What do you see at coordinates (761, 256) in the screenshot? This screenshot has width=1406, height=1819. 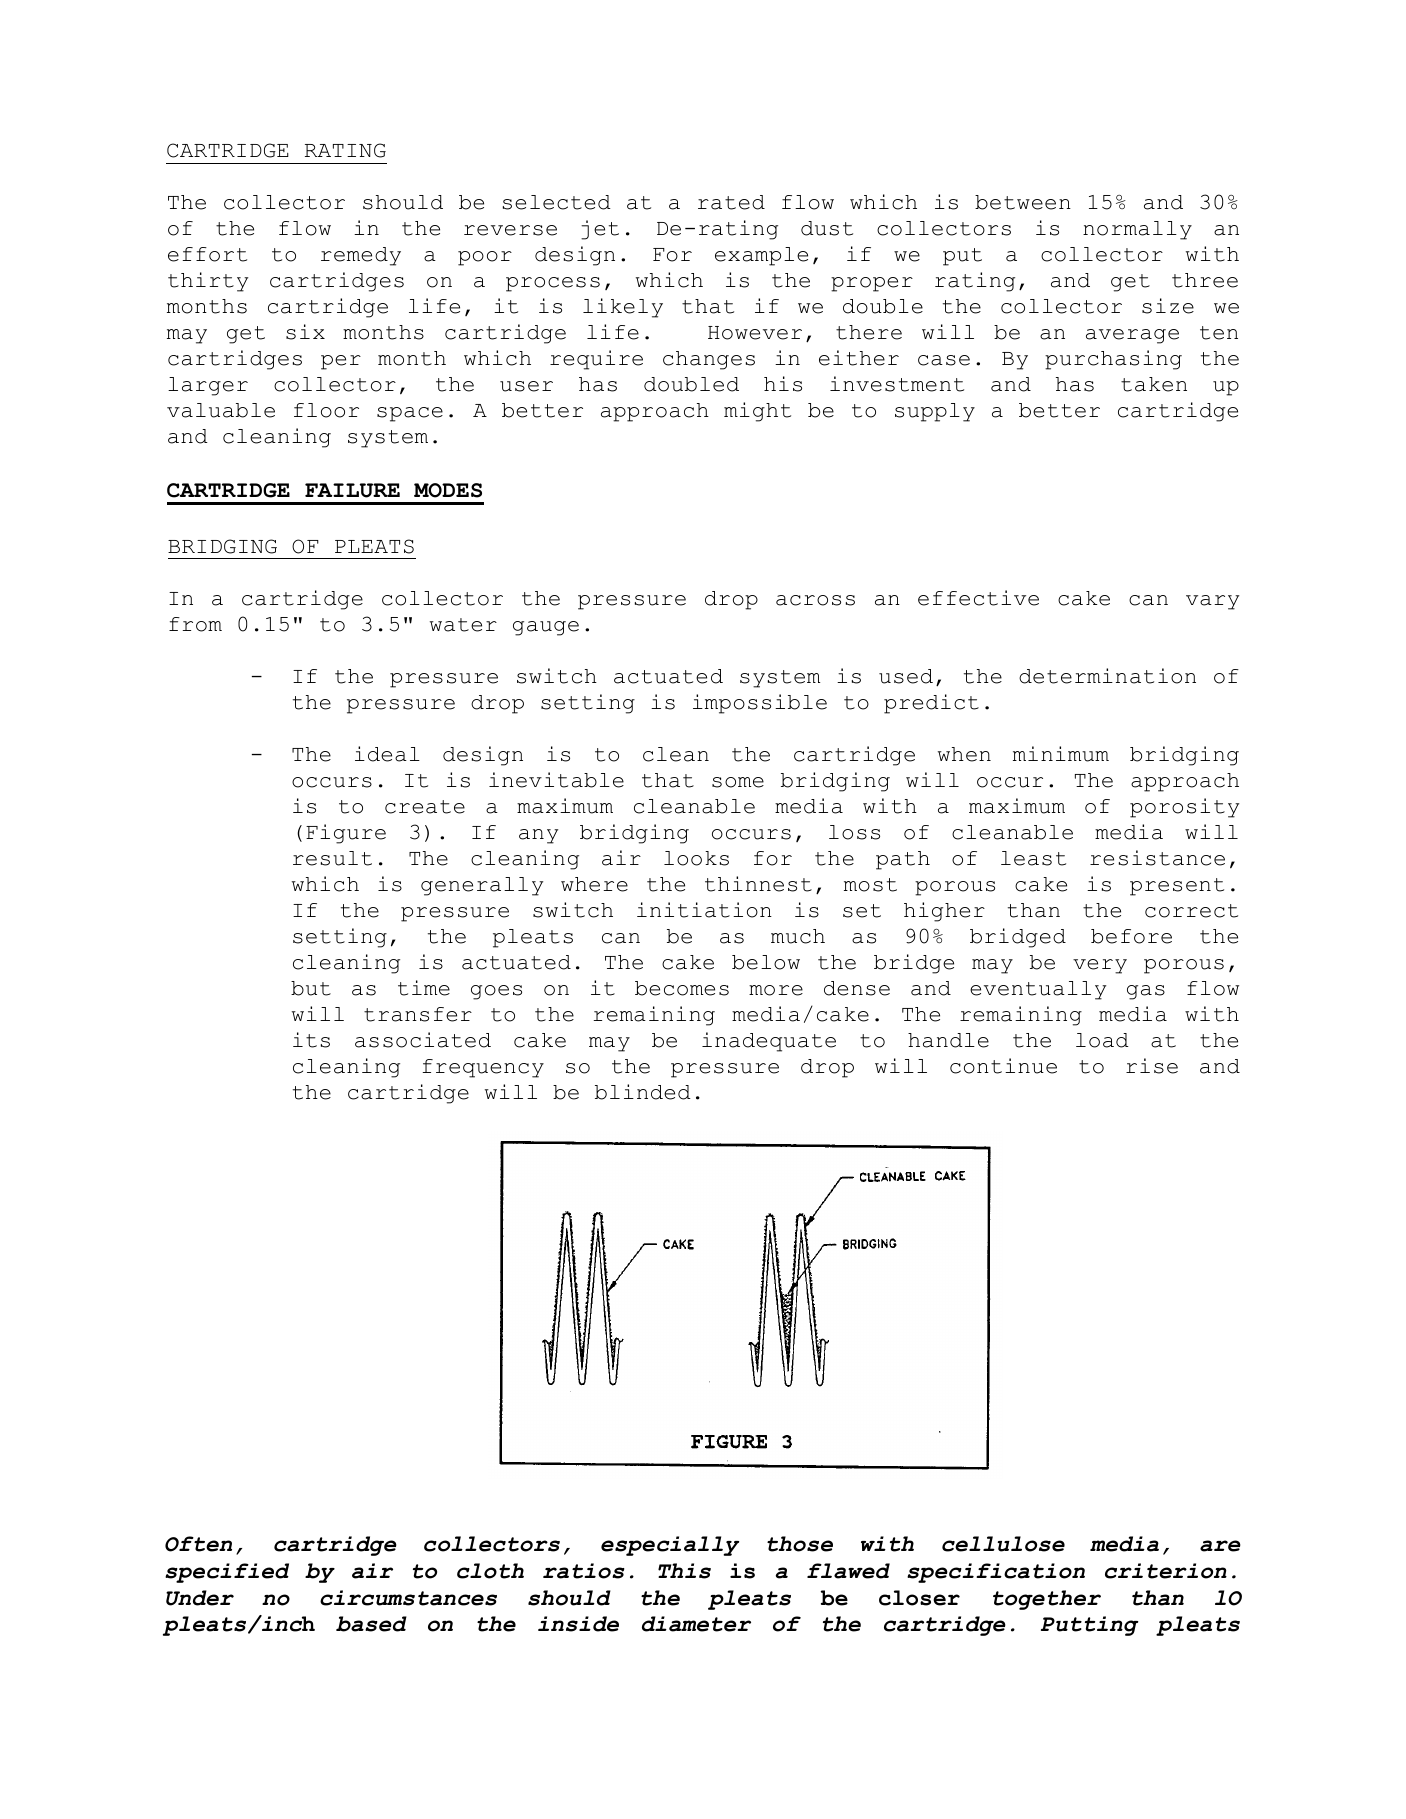 I see `example` at bounding box center [761, 256].
